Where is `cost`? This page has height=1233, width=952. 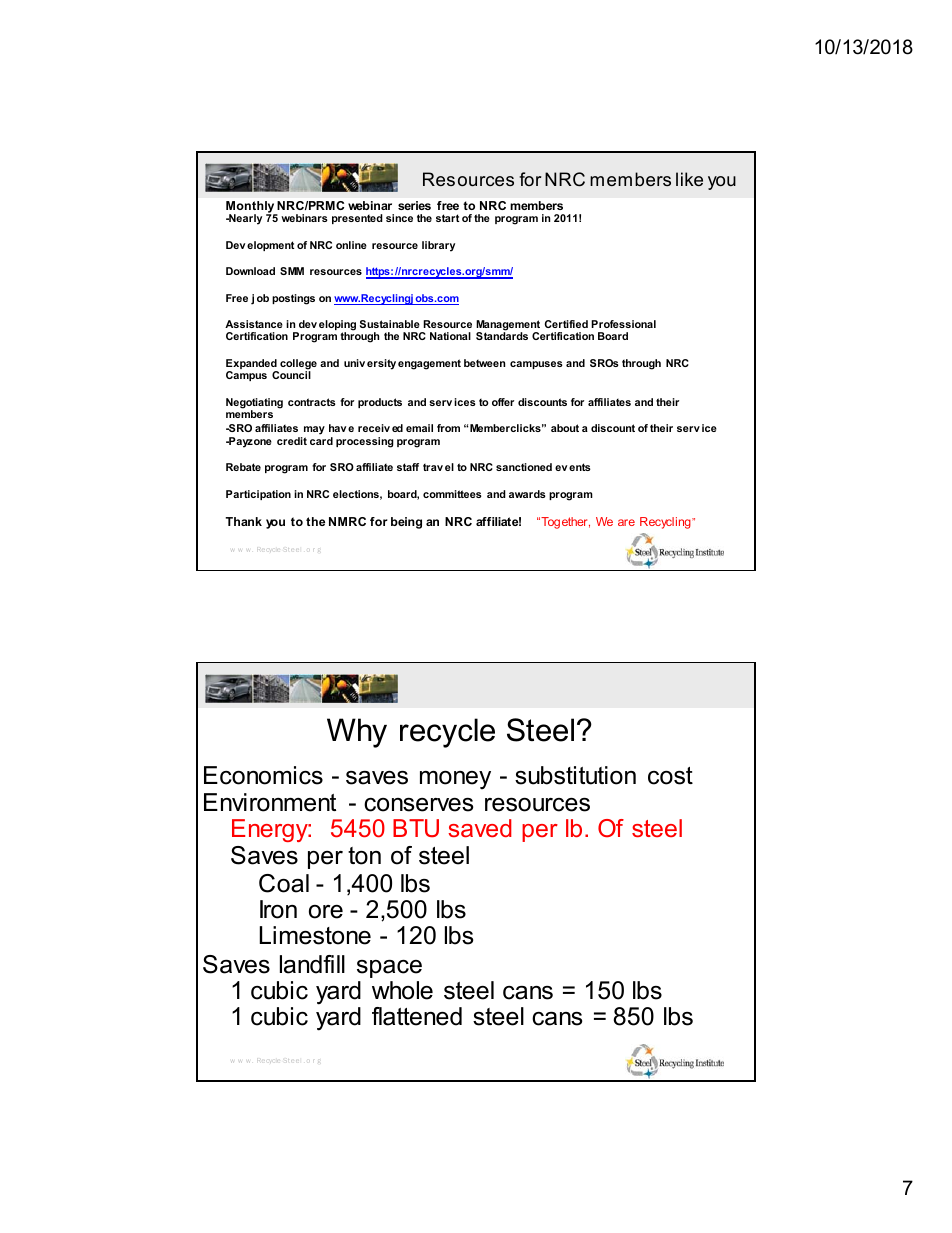 cost is located at coordinates (670, 776).
